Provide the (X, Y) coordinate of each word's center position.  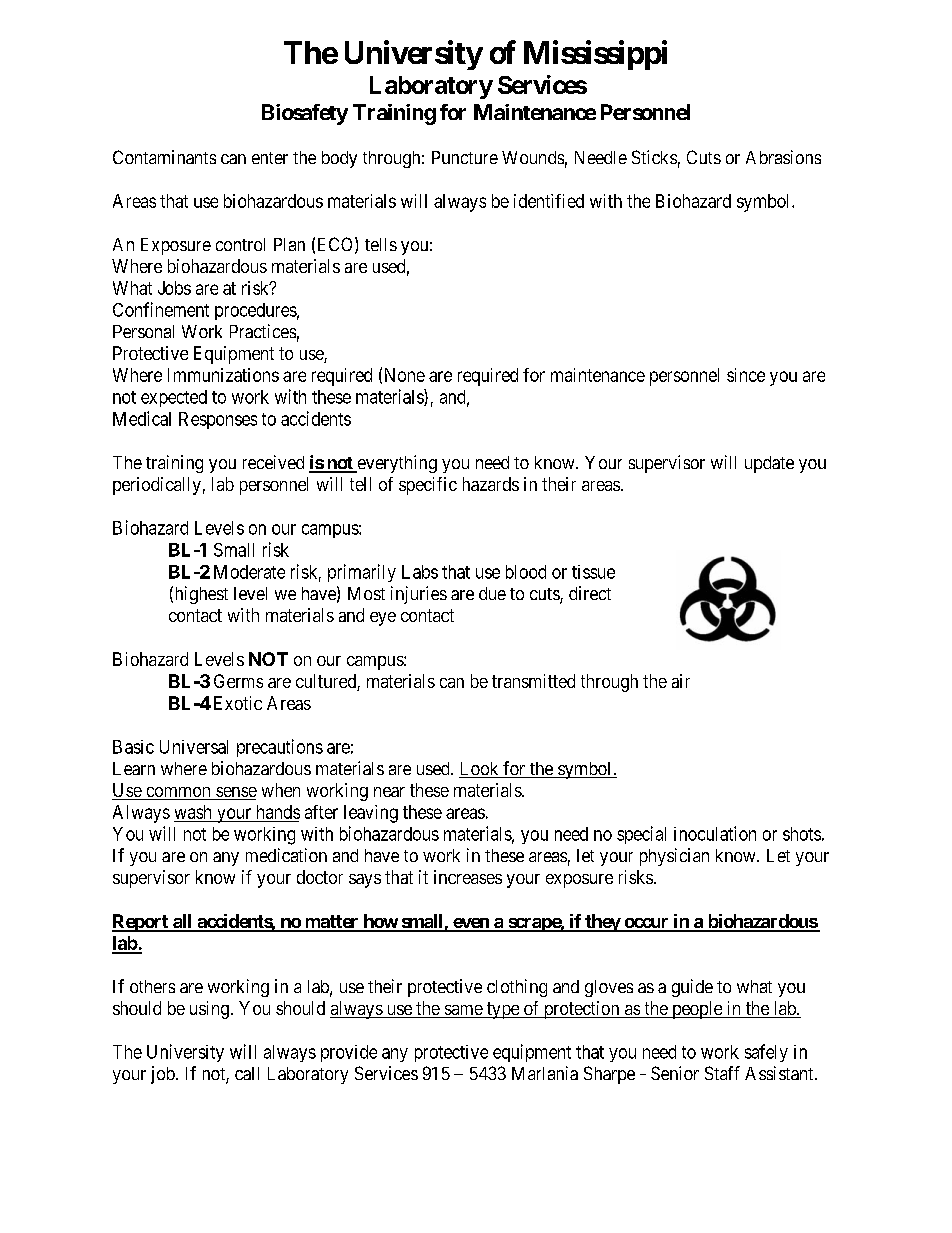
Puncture (465, 157)
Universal (194, 747)
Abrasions (783, 157)
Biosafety (305, 114)
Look (480, 770)
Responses (218, 420)
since (746, 375)
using (209, 1010)
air (681, 681)
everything (396, 464)
